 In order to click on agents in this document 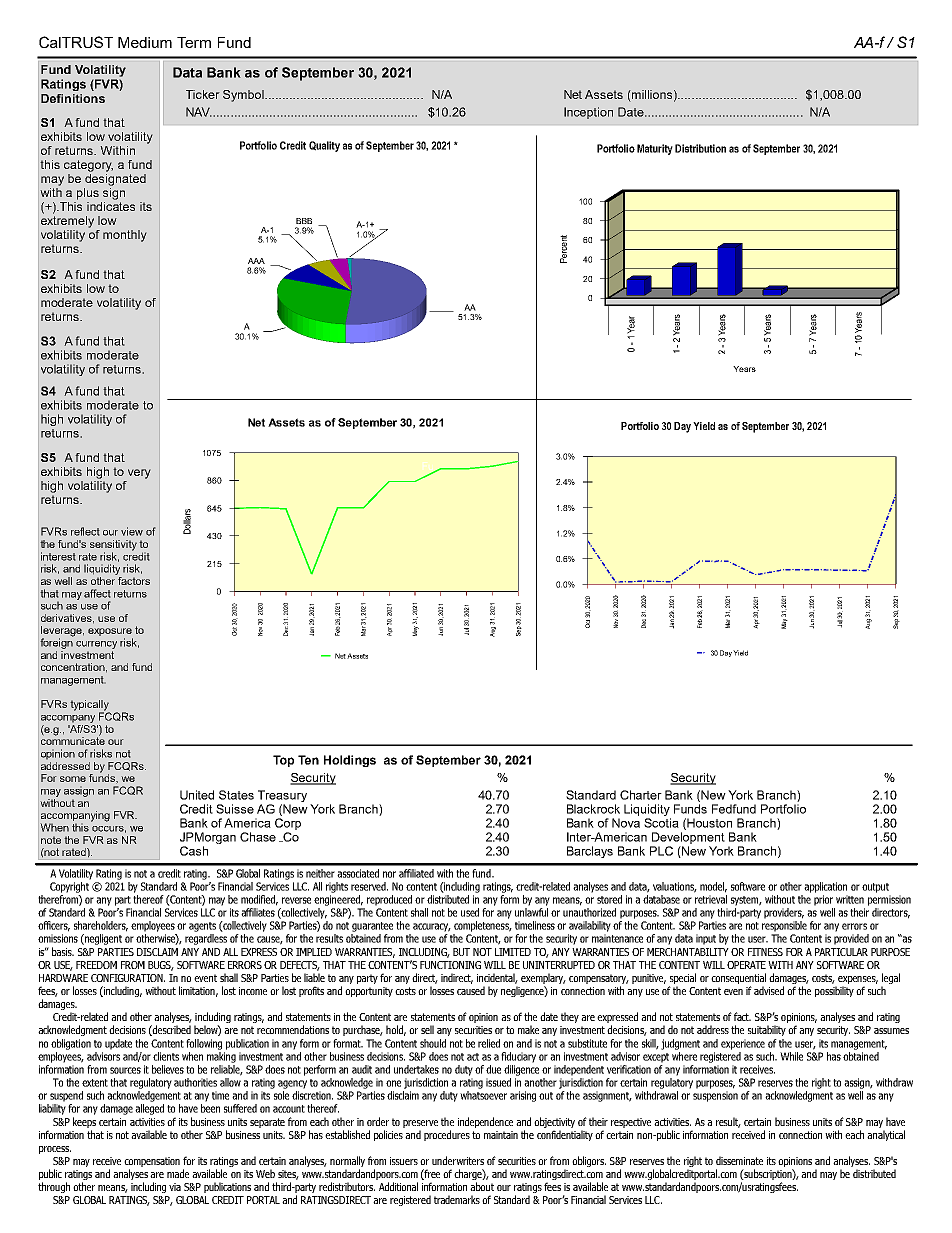, I will do `click(202, 927)`.
